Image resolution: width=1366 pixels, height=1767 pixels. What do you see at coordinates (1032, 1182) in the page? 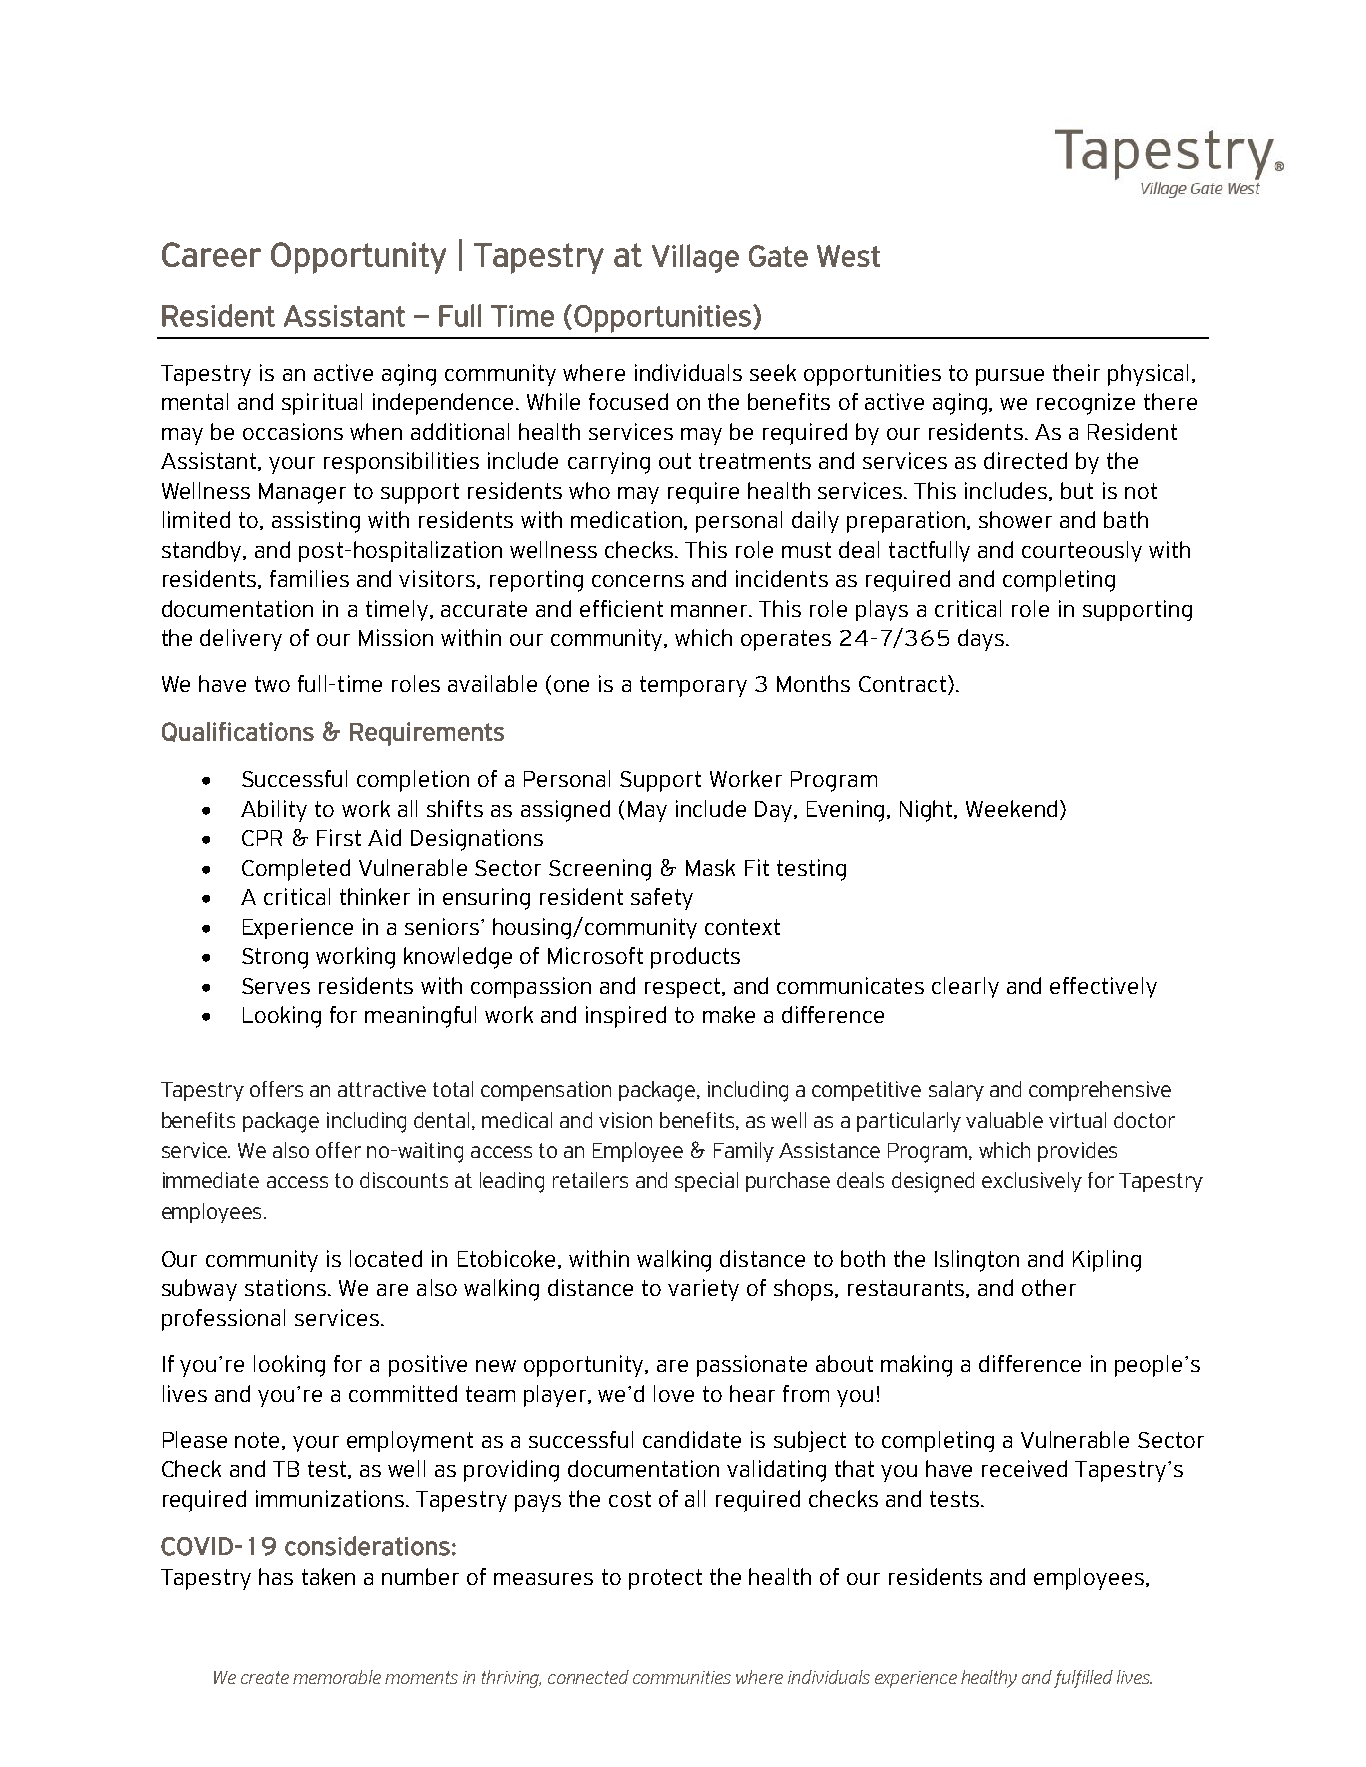
I see `exclusively` at bounding box center [1032, 1182].
